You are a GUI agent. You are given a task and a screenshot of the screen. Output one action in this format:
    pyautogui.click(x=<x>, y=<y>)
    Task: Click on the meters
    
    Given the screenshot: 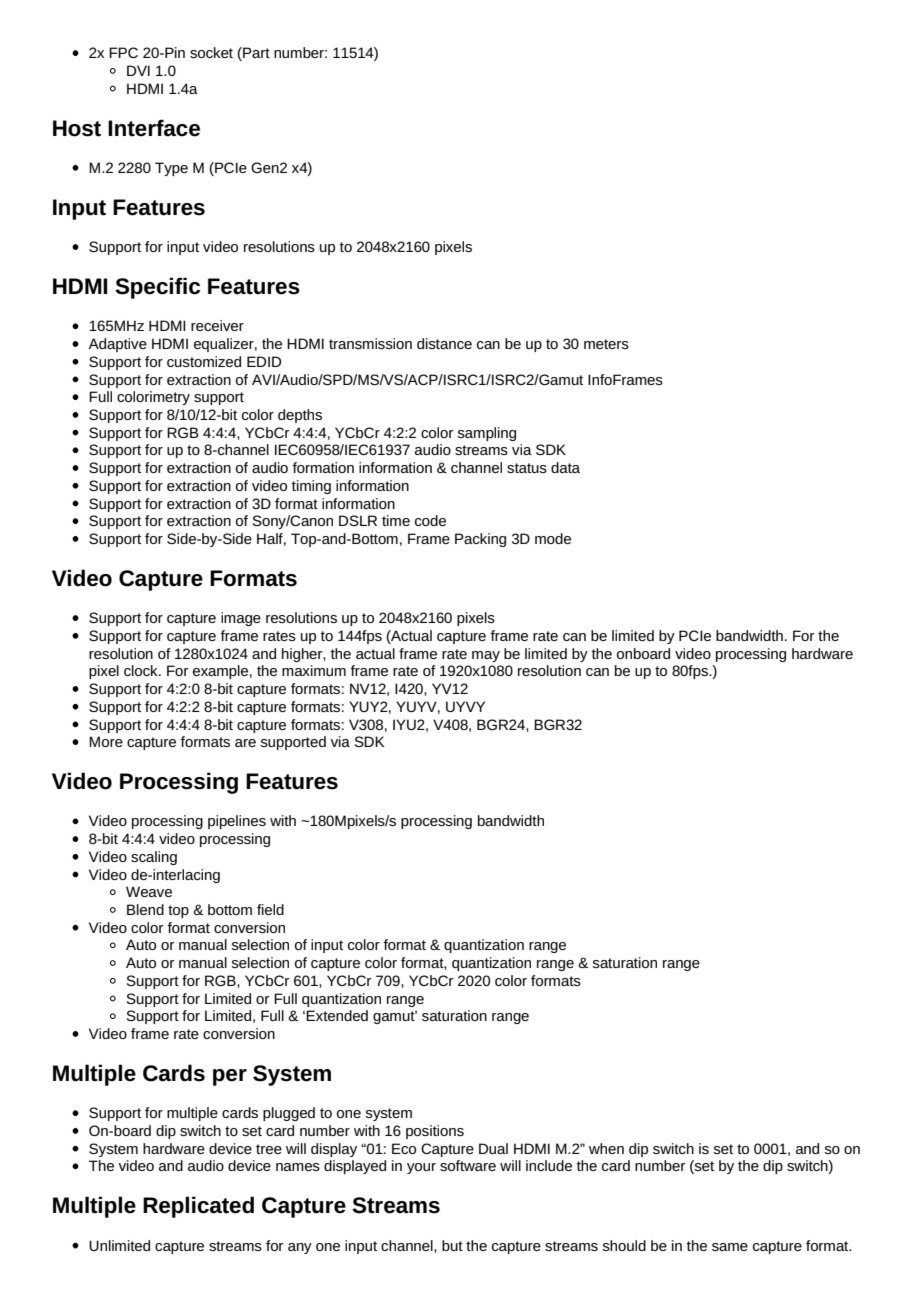 What is the action you would take?
    pyautogui.click(x=606, y=344)
